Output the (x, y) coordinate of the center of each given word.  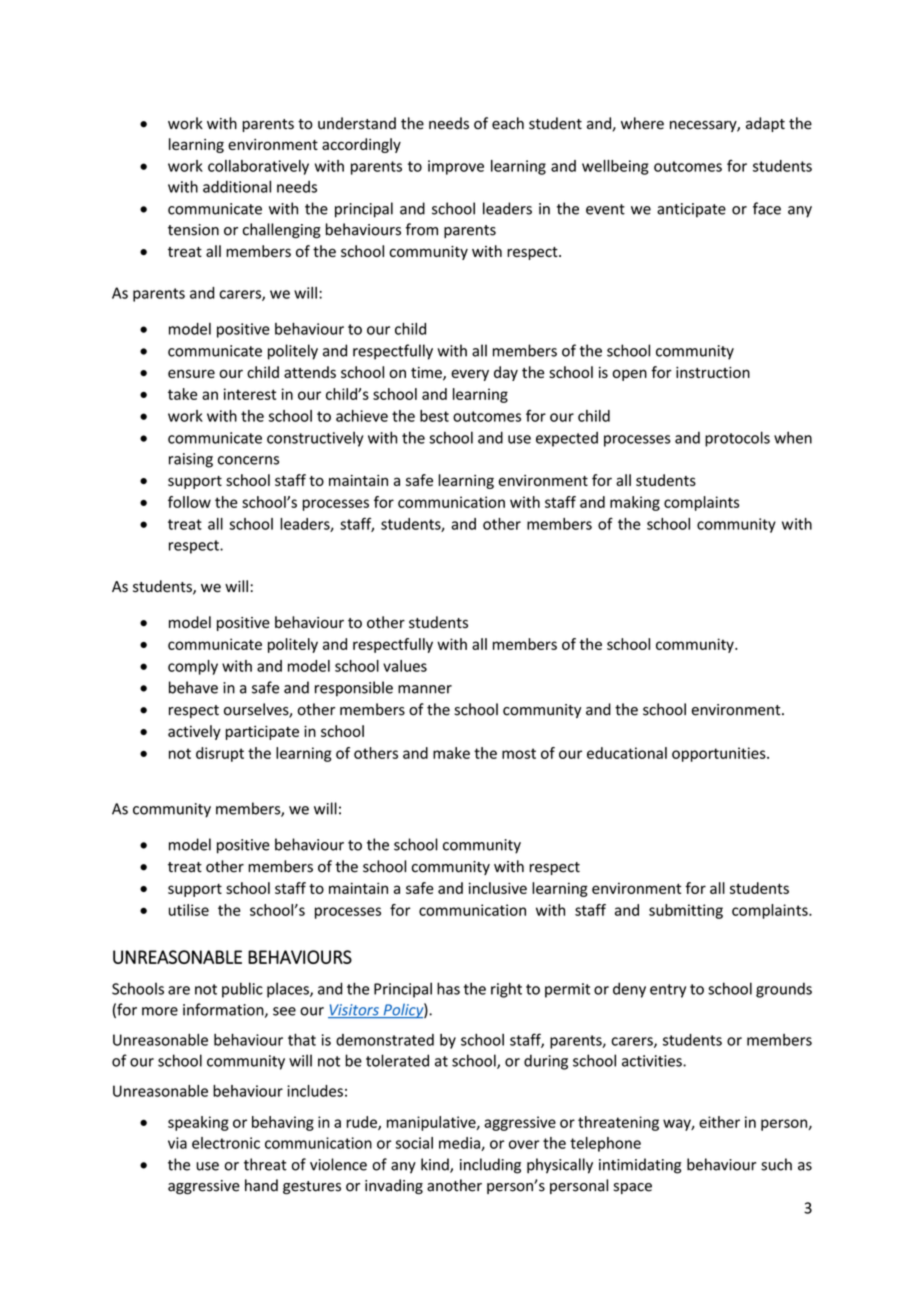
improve (456, 167)
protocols (737, 439)
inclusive (498, 888)
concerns (248, 460)
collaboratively (258, 167)
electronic (226, 1143)
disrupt (220, 754)
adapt (765, 124)
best (434, 416)
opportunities (720, 754)
